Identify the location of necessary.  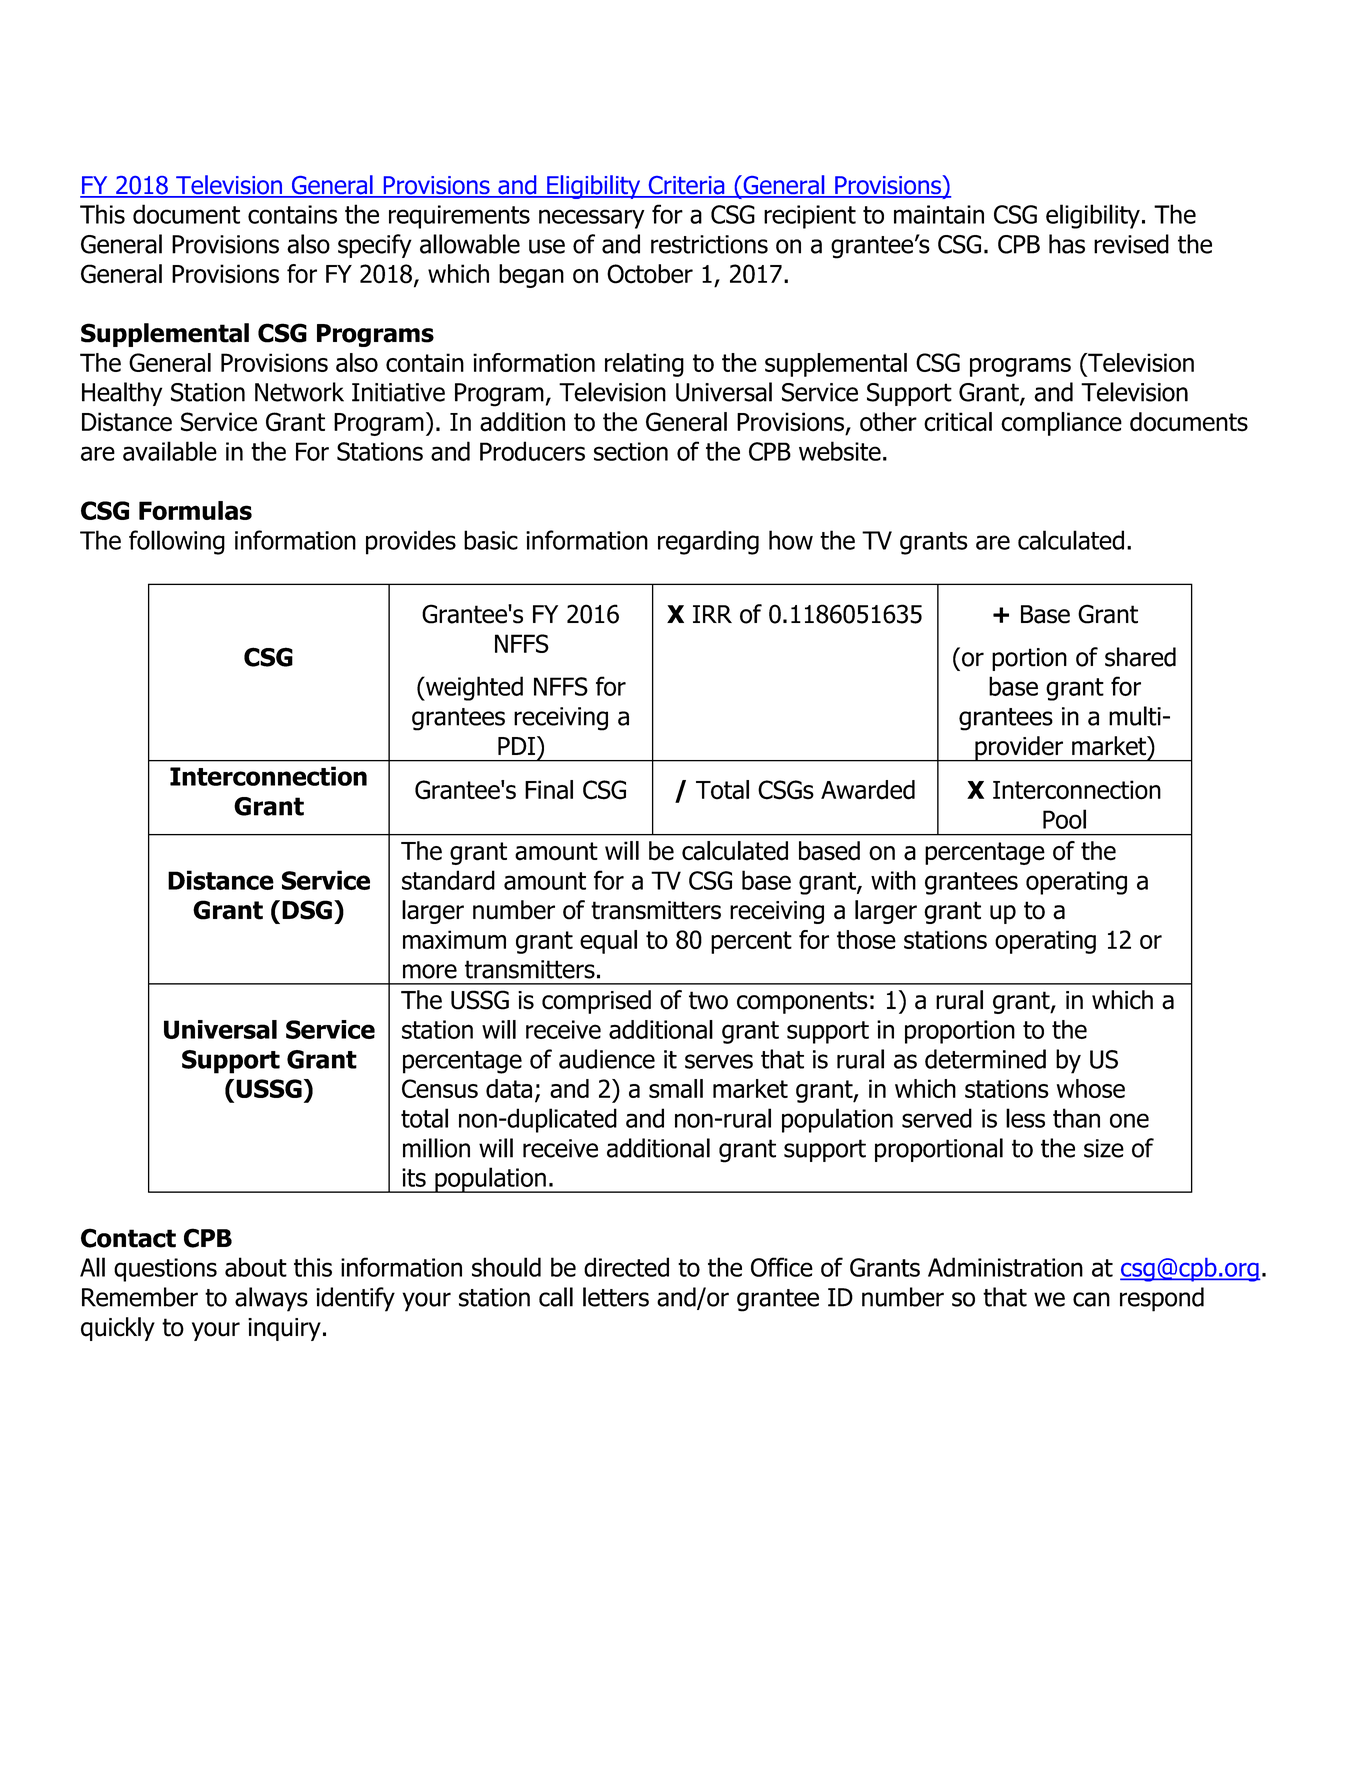
(592, 219).
